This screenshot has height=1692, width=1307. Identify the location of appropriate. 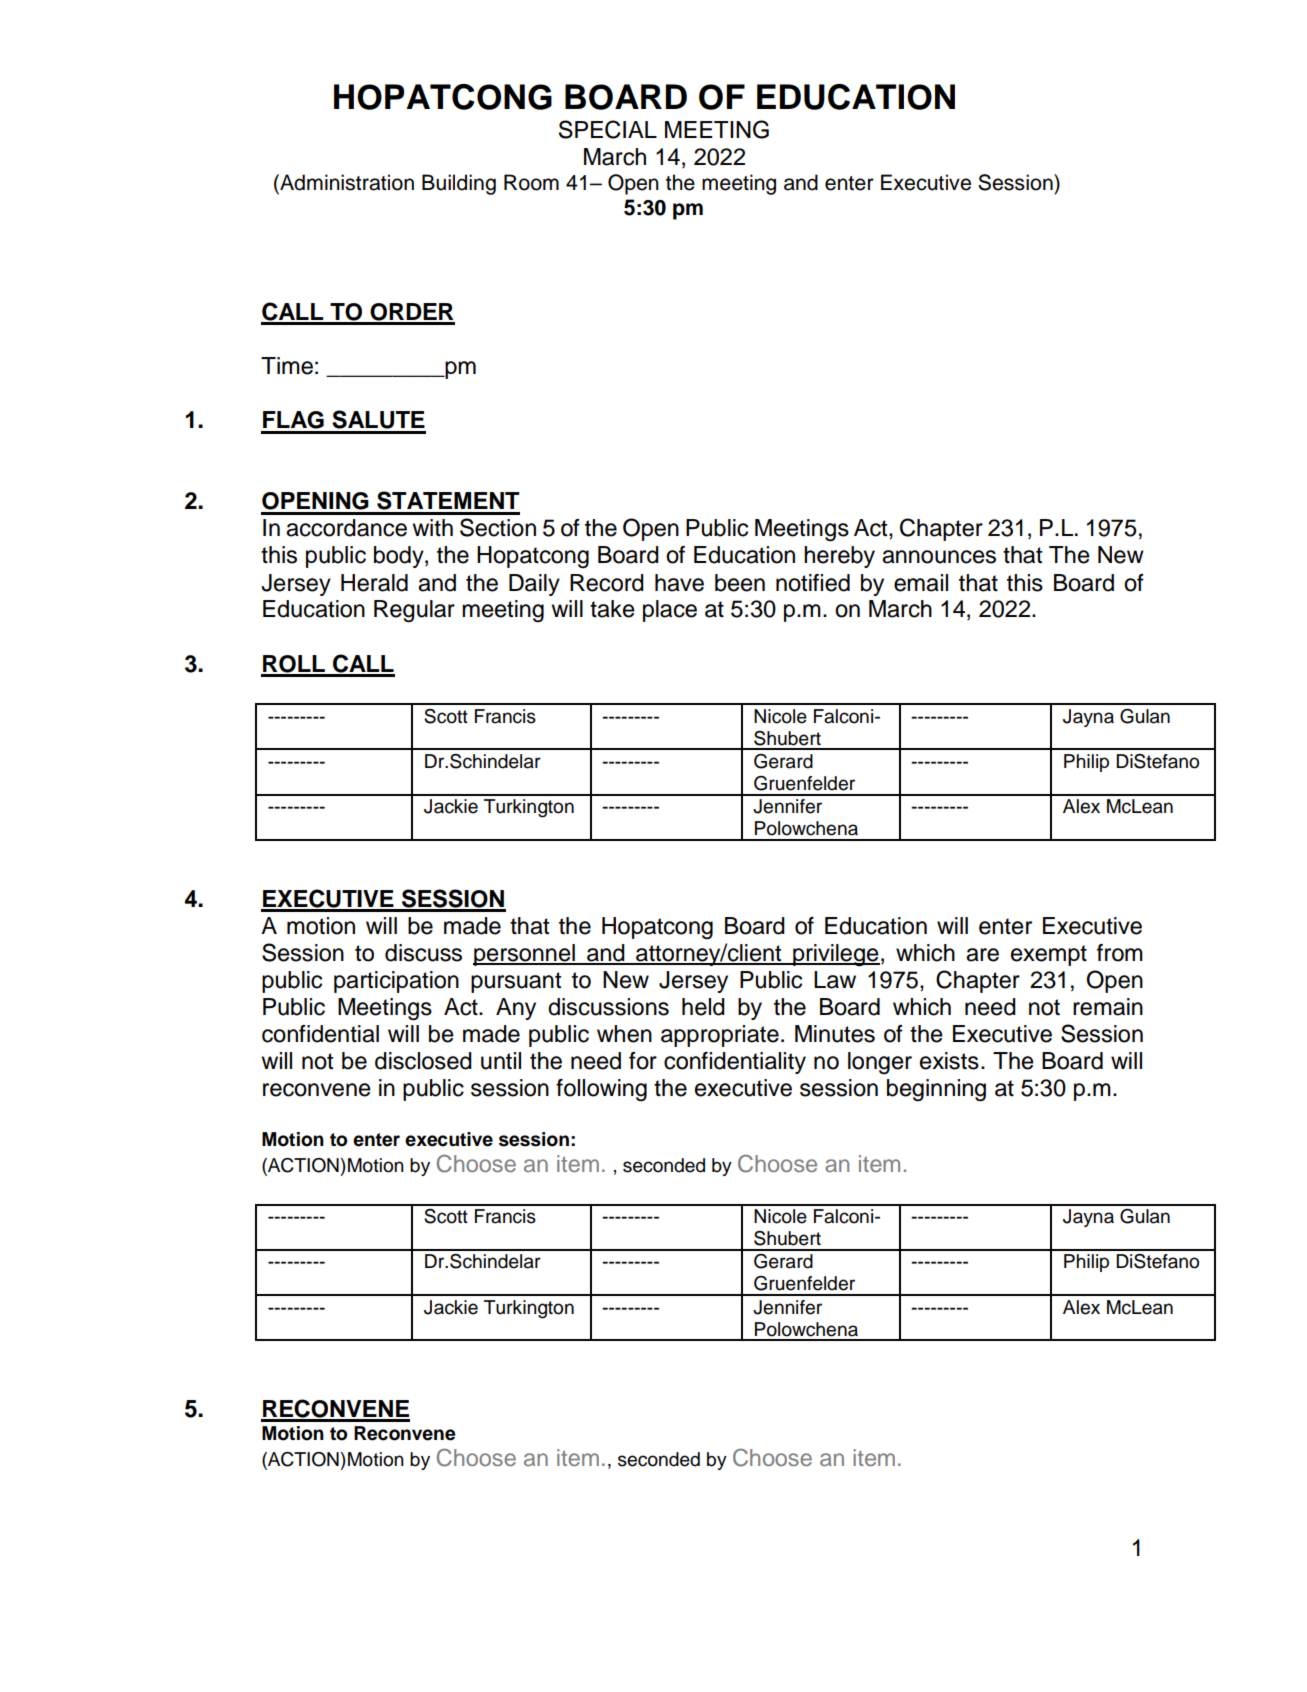
(720, 1036).
